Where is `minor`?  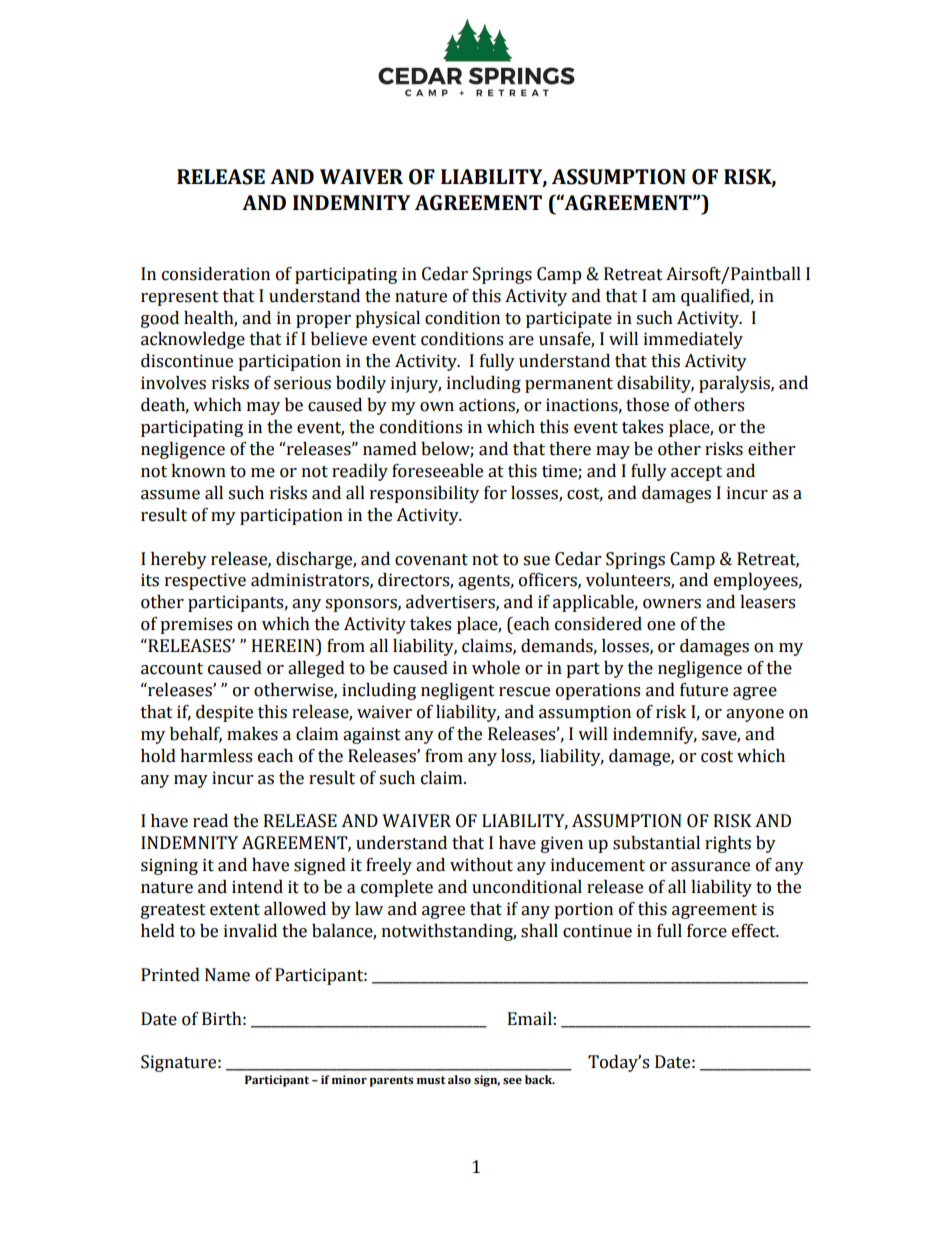
minor is located at coordinates (349, 1079).
